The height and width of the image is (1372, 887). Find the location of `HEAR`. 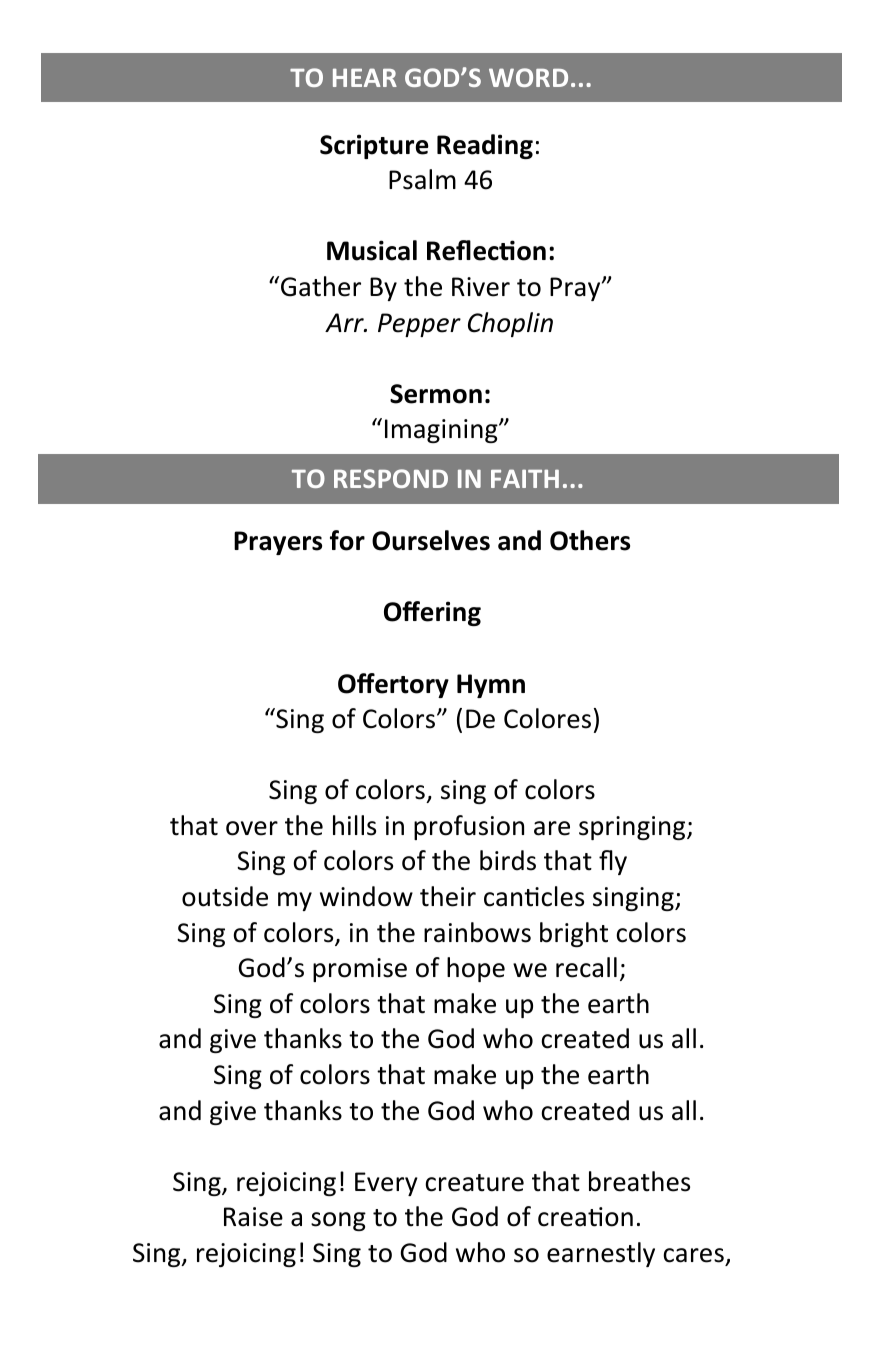

HEAR is located at coordinates (365, 77).
